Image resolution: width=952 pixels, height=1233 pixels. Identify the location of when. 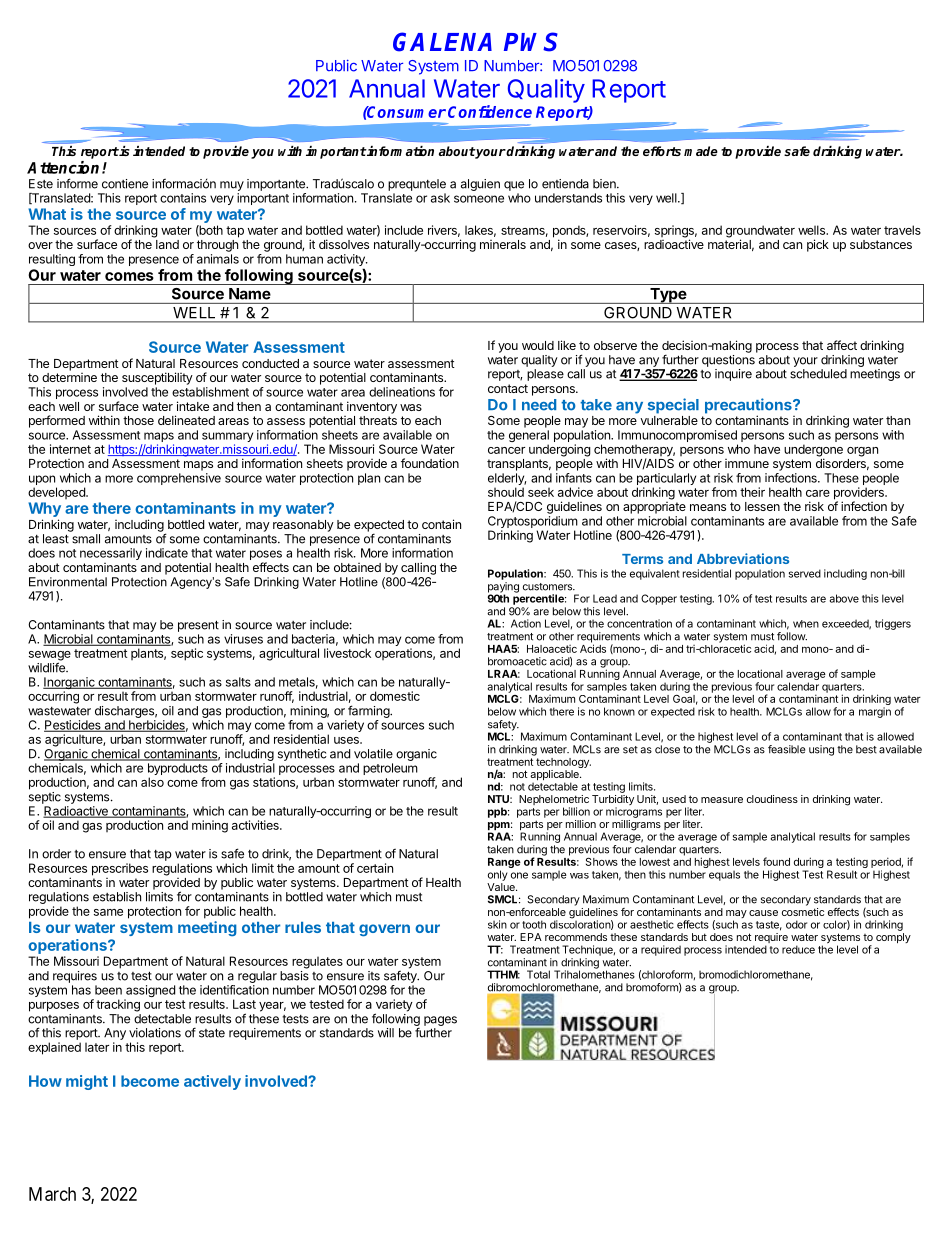
(806, 624).
